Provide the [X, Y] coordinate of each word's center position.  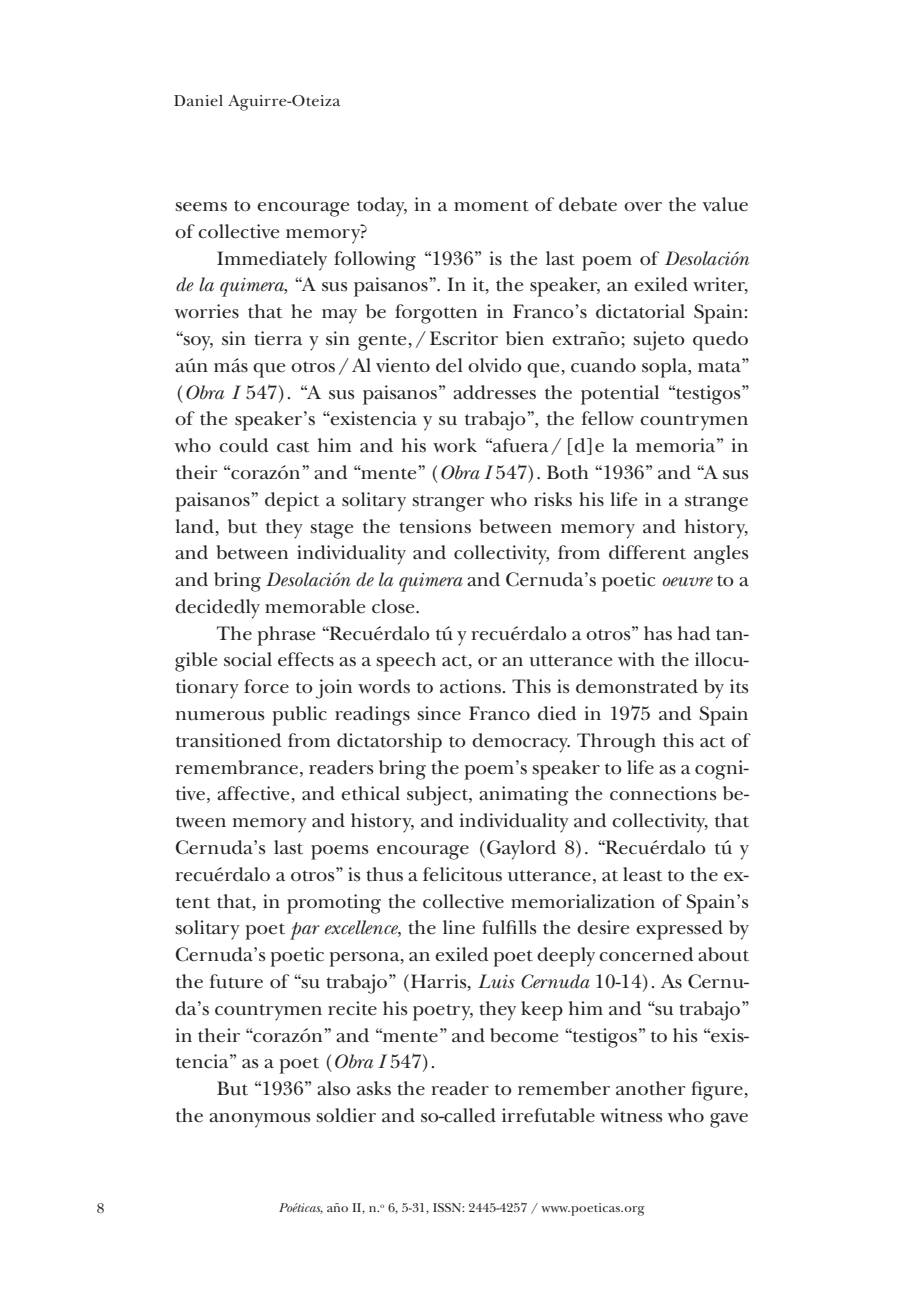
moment [491, 206]
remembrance [237, 767]
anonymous [260, 1120]
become [524, 1035]
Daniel [198, 100]
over [643, 207]
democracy [521, 743]
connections [663, 793]
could [243, 445]
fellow [607, 418]
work [455, 445]
